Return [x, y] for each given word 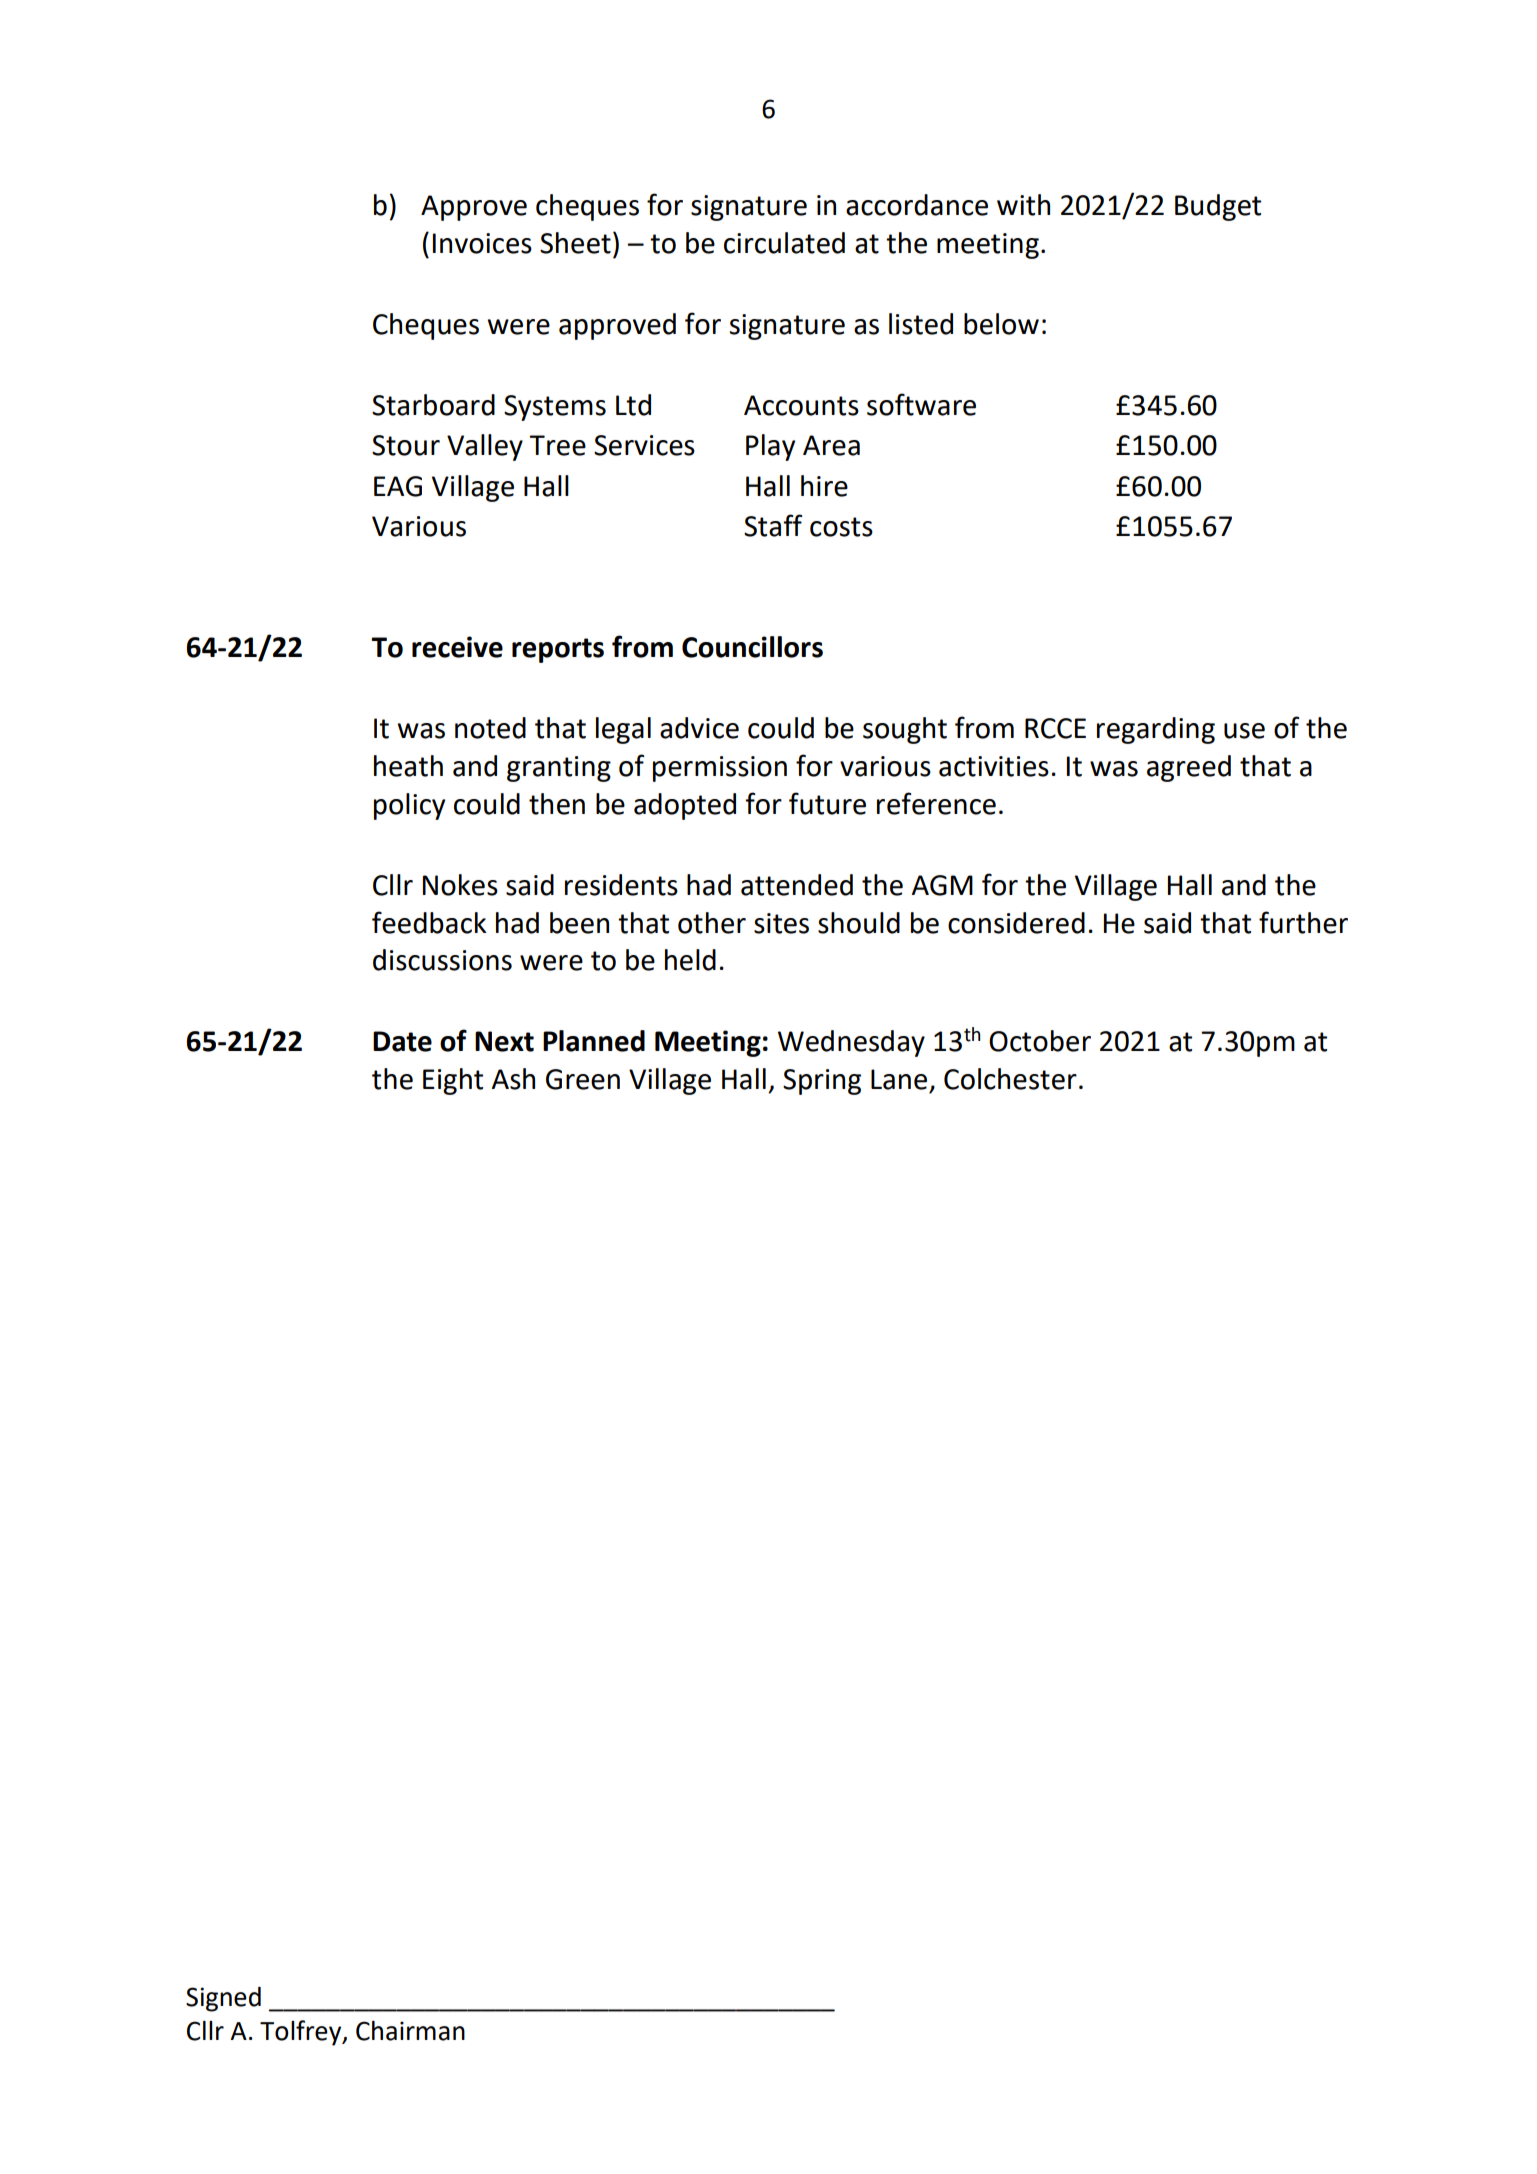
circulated [784, 243]
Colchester [1010, 1079]
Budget [1218, 207]
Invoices [482, 243]
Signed [223, 1999]
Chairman [410, 2031]
